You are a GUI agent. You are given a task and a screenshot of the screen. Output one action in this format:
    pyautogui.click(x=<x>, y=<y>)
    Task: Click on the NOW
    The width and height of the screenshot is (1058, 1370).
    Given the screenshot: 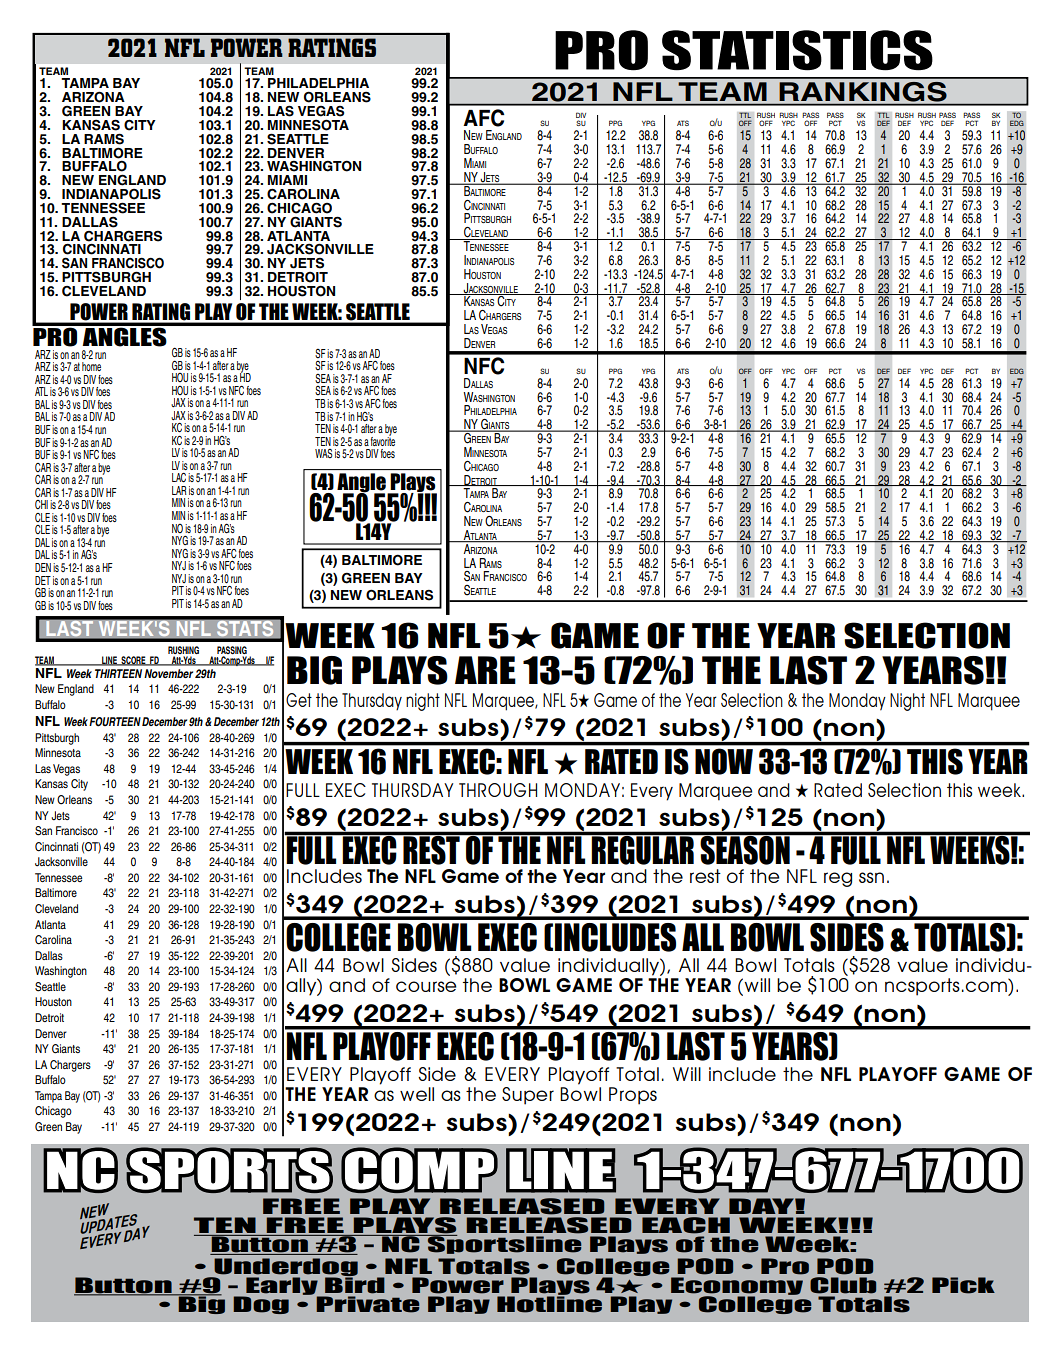 What is the action you would take?
    pyautogui.click(x=724, y=761)
